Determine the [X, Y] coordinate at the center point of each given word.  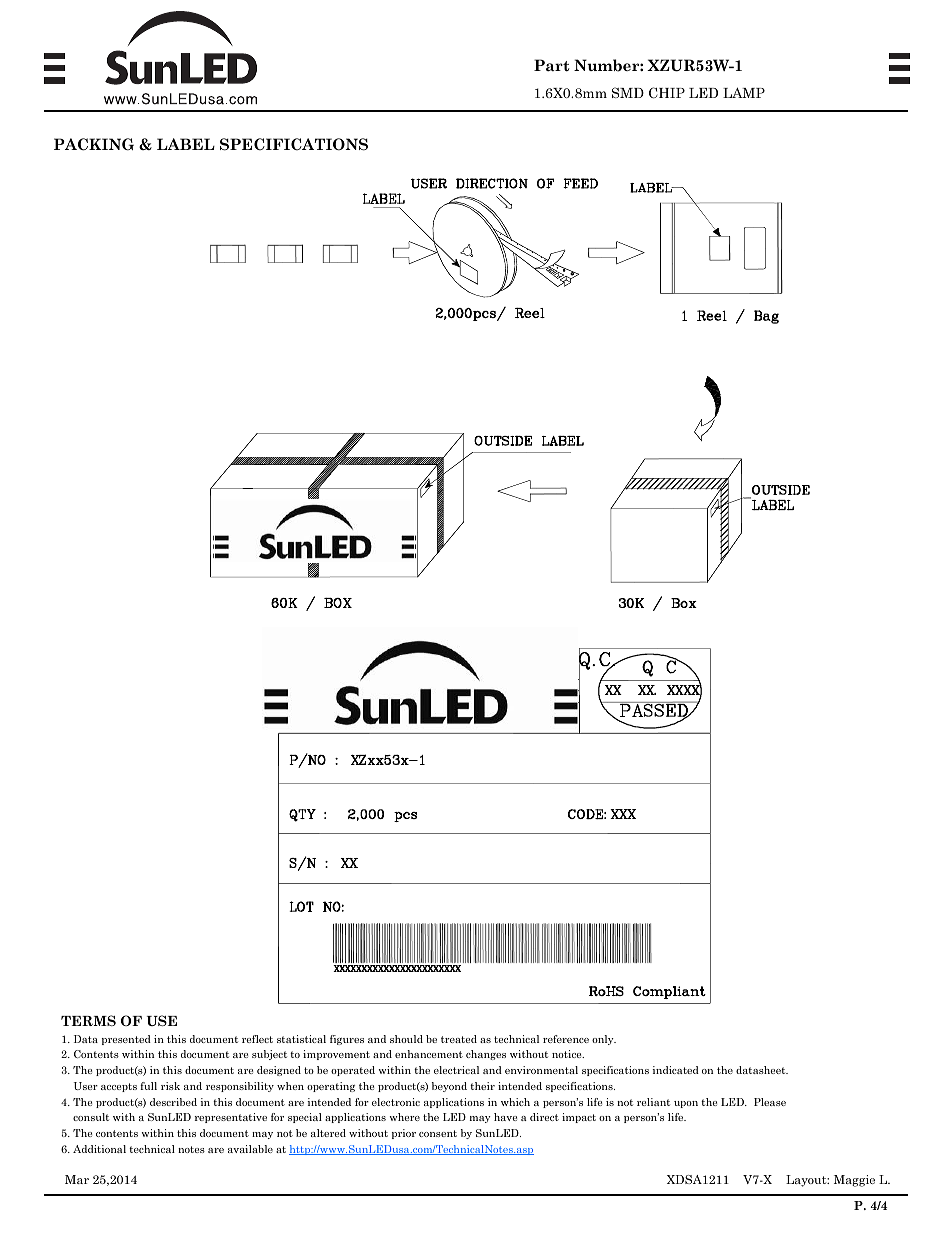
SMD [628, 92]
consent [438, 1133]
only [604, 1040]
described [173, 1102]
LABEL [186, 144]
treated [459, 1039]
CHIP [667, 93]
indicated [675, 1070]
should [406, 1039]
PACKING [94, 144]
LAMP [744, 92]
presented [126, 1040]
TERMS [88, 1020]
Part [551, 65]
